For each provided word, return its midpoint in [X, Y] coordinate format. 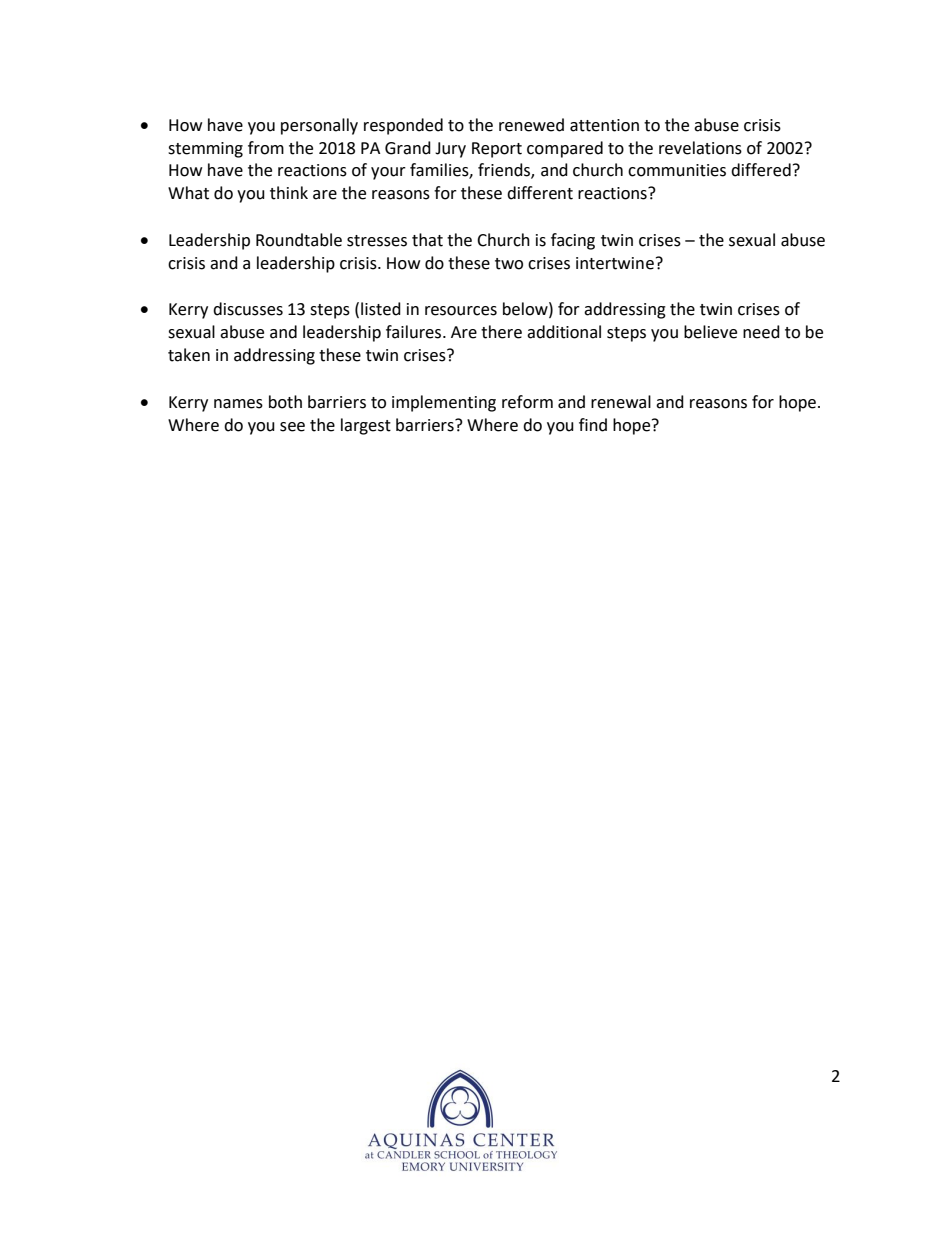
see [292, 427]
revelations [700, 148]
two [509, 264]
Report [497, 150]
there [501, 332]
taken [189, 355]
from [266, 148]
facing [573, 241]
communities [677, 170]
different [540, 193]
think [289, 193]
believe [710, 332]
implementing [444, 403]
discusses [248, 309]
